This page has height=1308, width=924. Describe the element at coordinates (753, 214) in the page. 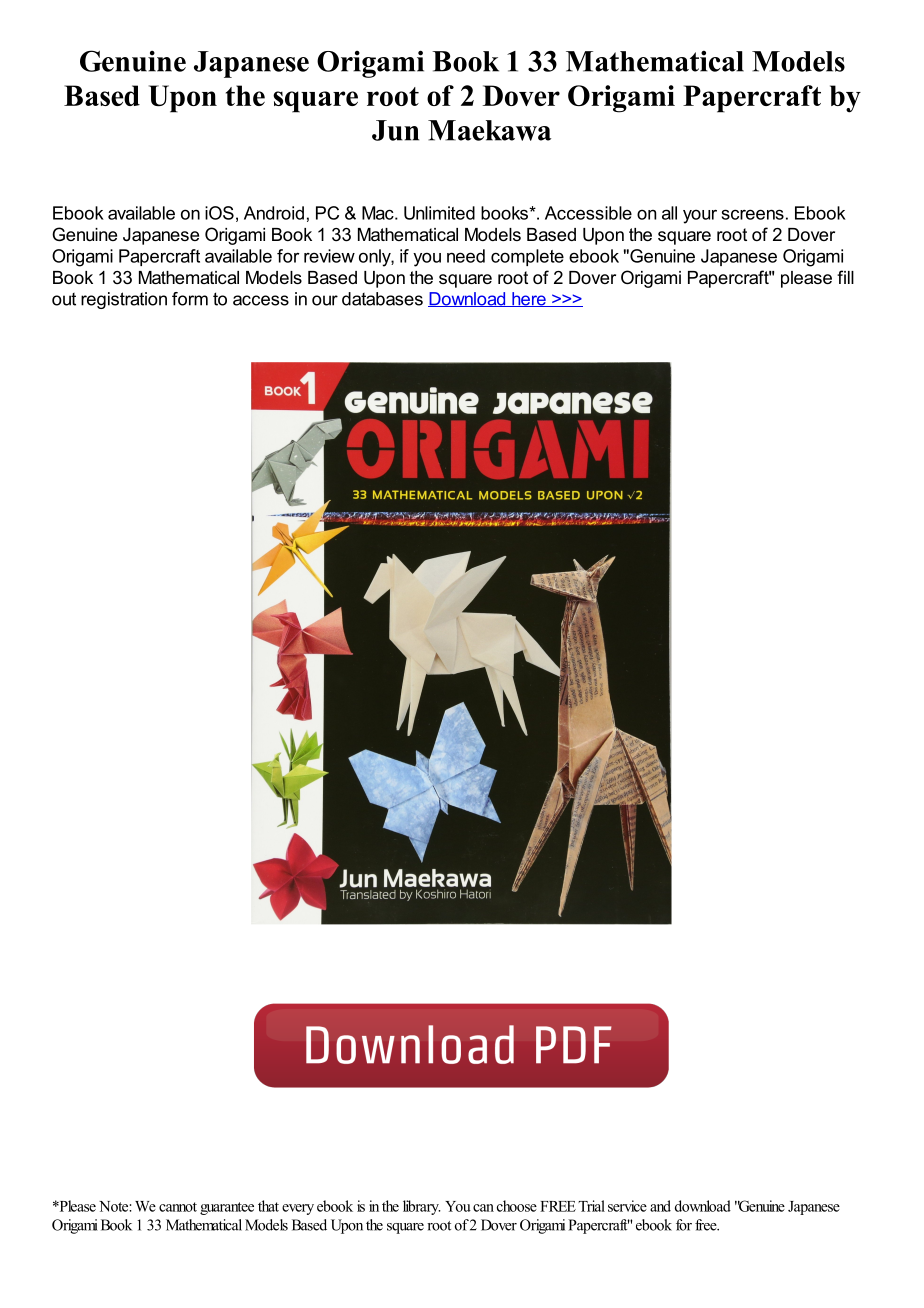

I see `screens` at that location.
